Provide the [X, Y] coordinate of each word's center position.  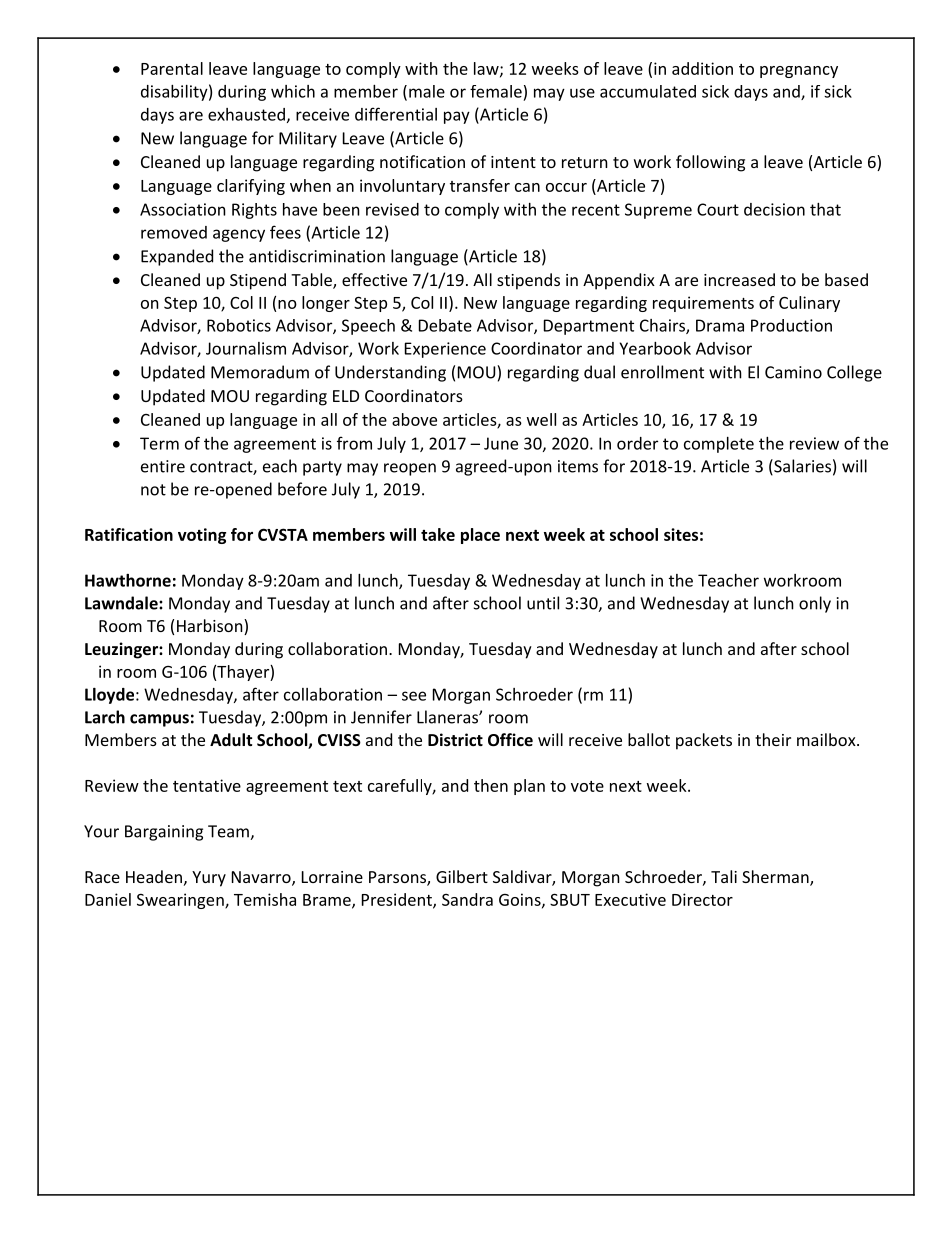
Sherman [776, 878]
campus [159, 720]
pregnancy [799, 72]
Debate [445, 325]
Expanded [177, 257]
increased [739, 279]
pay [457, 117]
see [414, 696]
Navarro [262, 878]
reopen [410, 469]
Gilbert [462, 876]
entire [163, 466]
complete [719, 445]
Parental [172, 68]
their [773, 739]
